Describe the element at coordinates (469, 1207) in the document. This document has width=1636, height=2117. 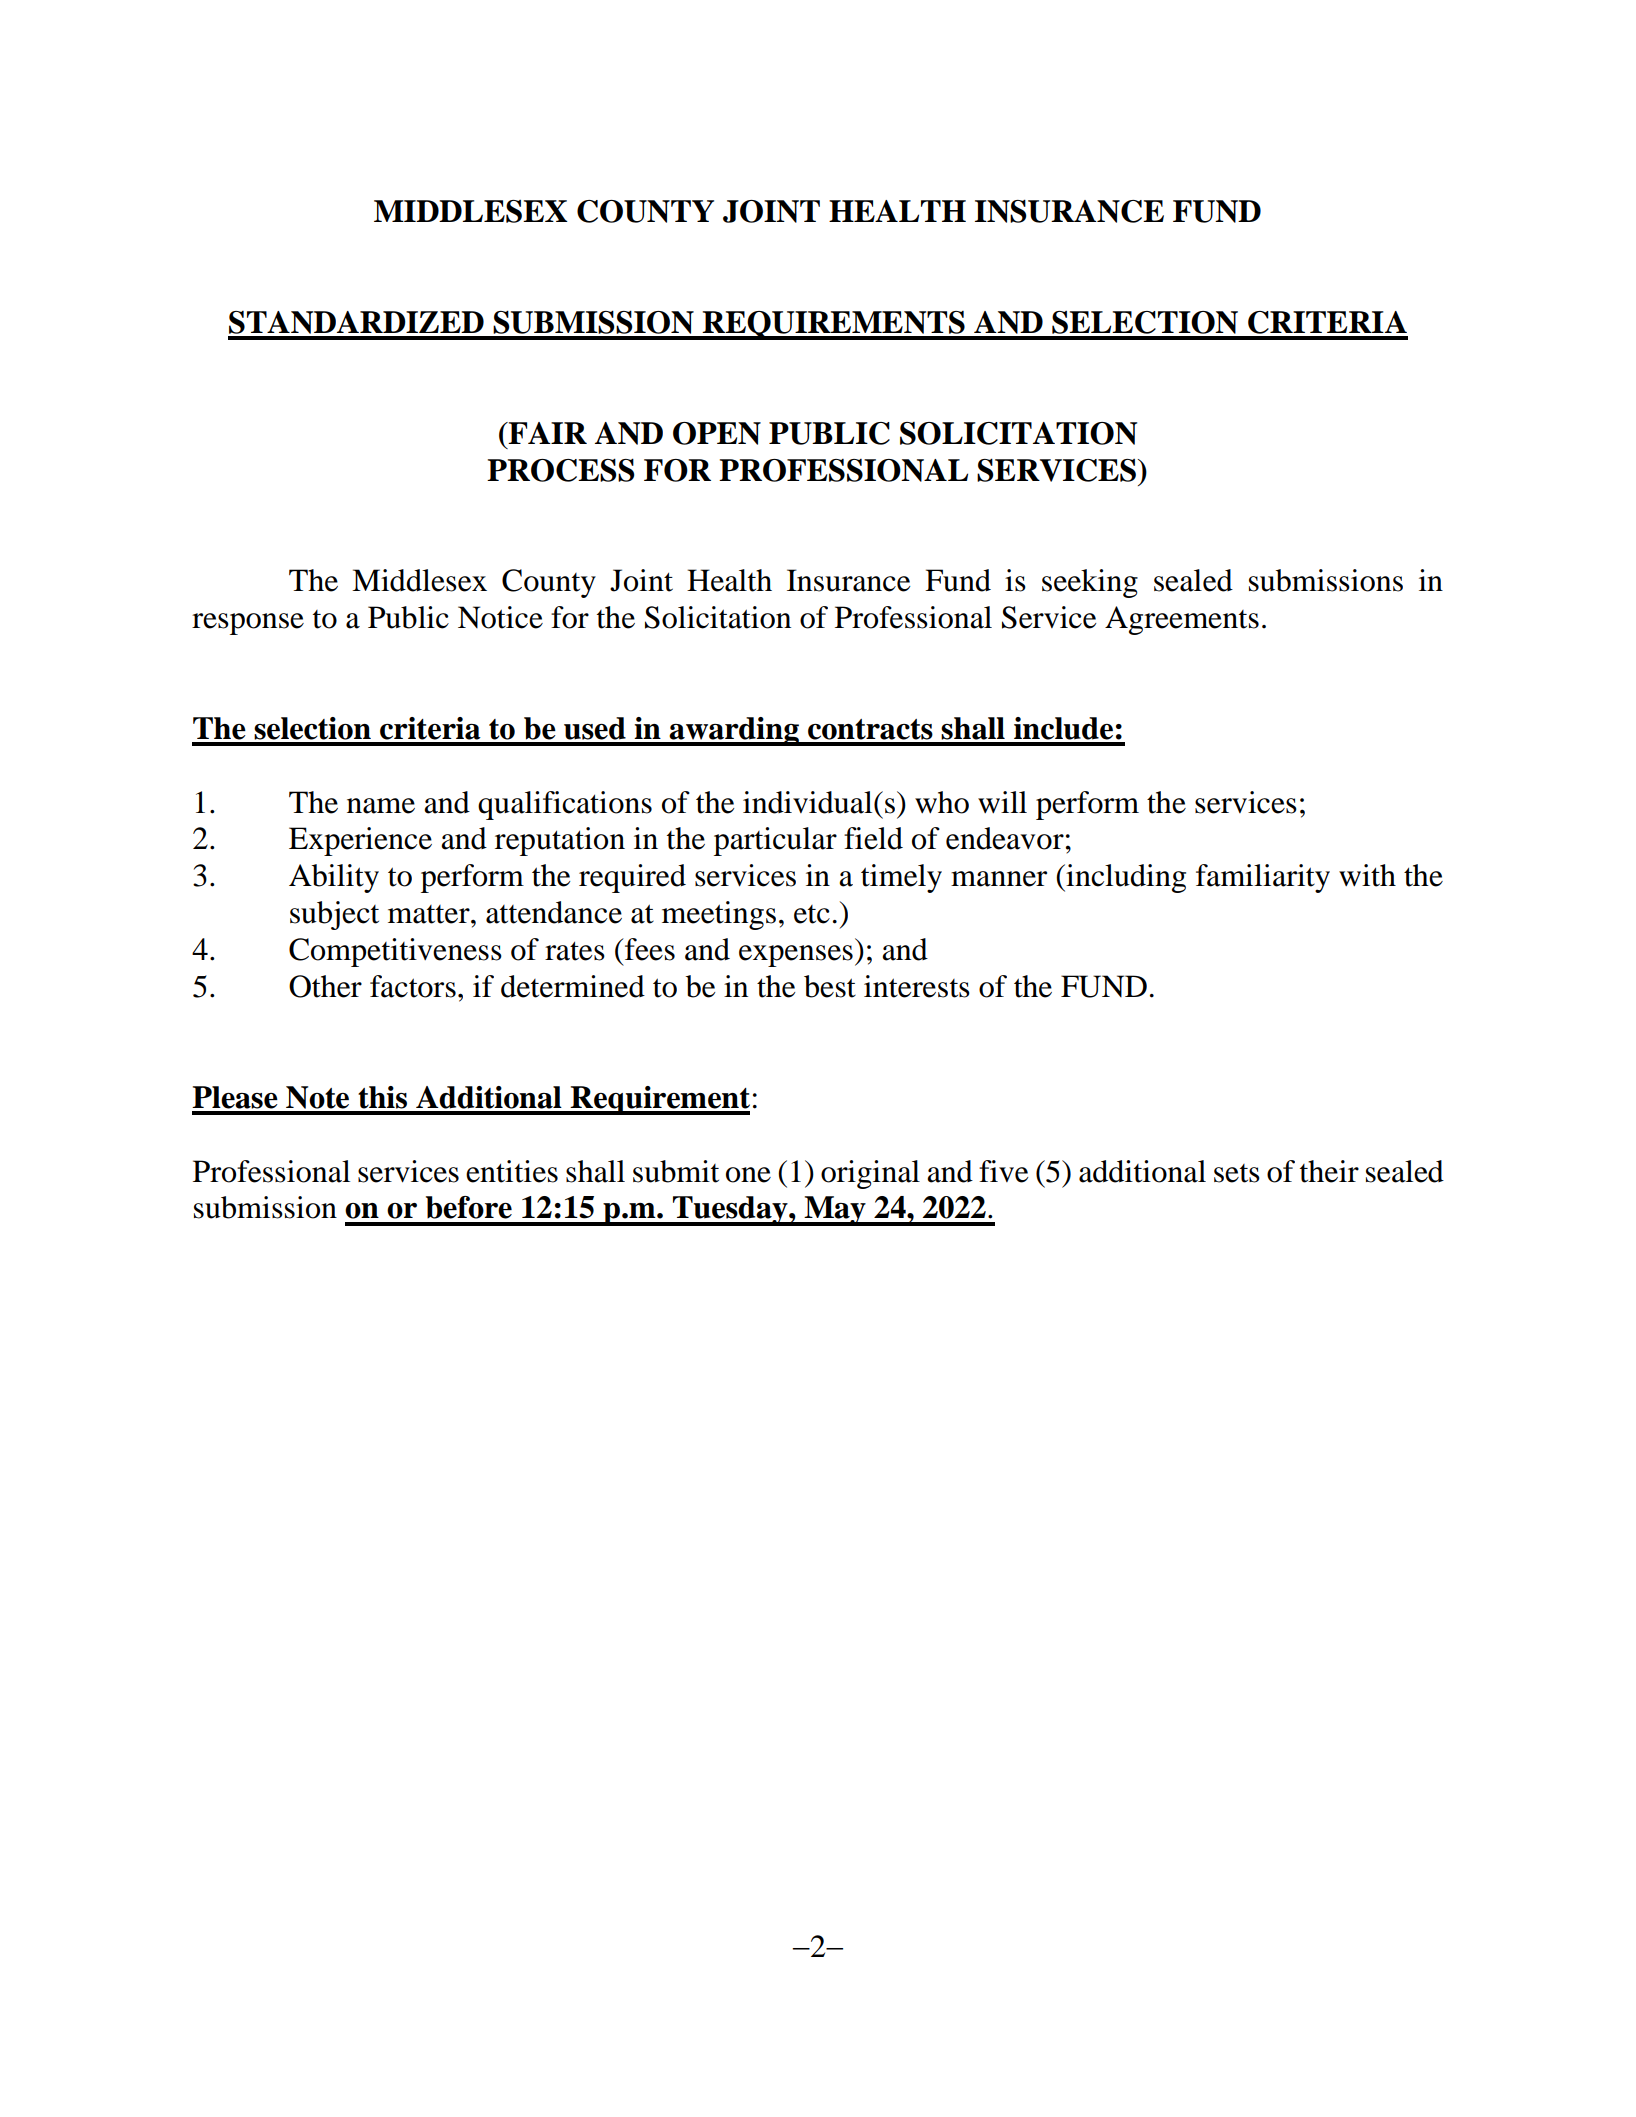
I see `before` at that location.
